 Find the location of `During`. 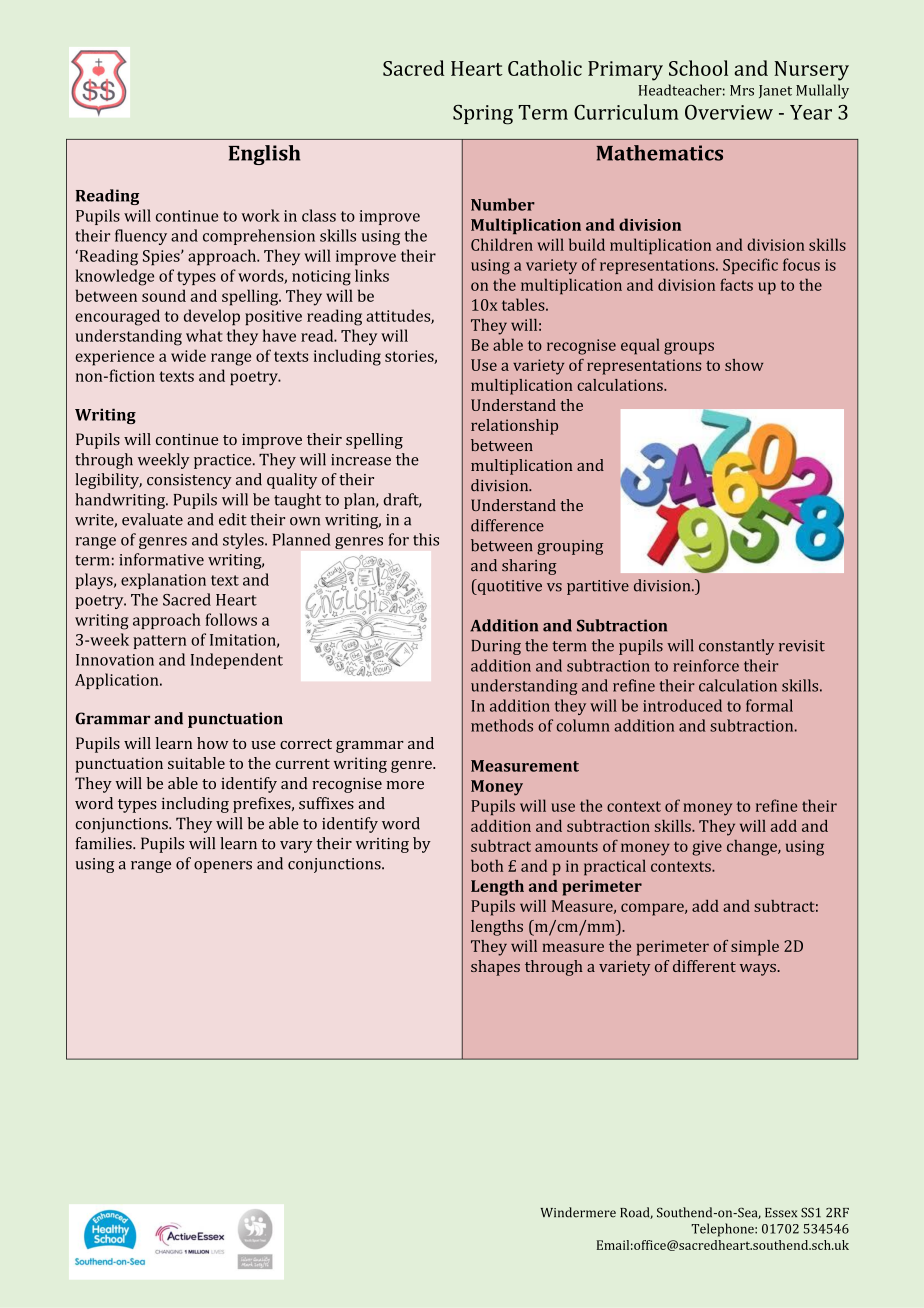

During is located at coordinates (496, 647).
